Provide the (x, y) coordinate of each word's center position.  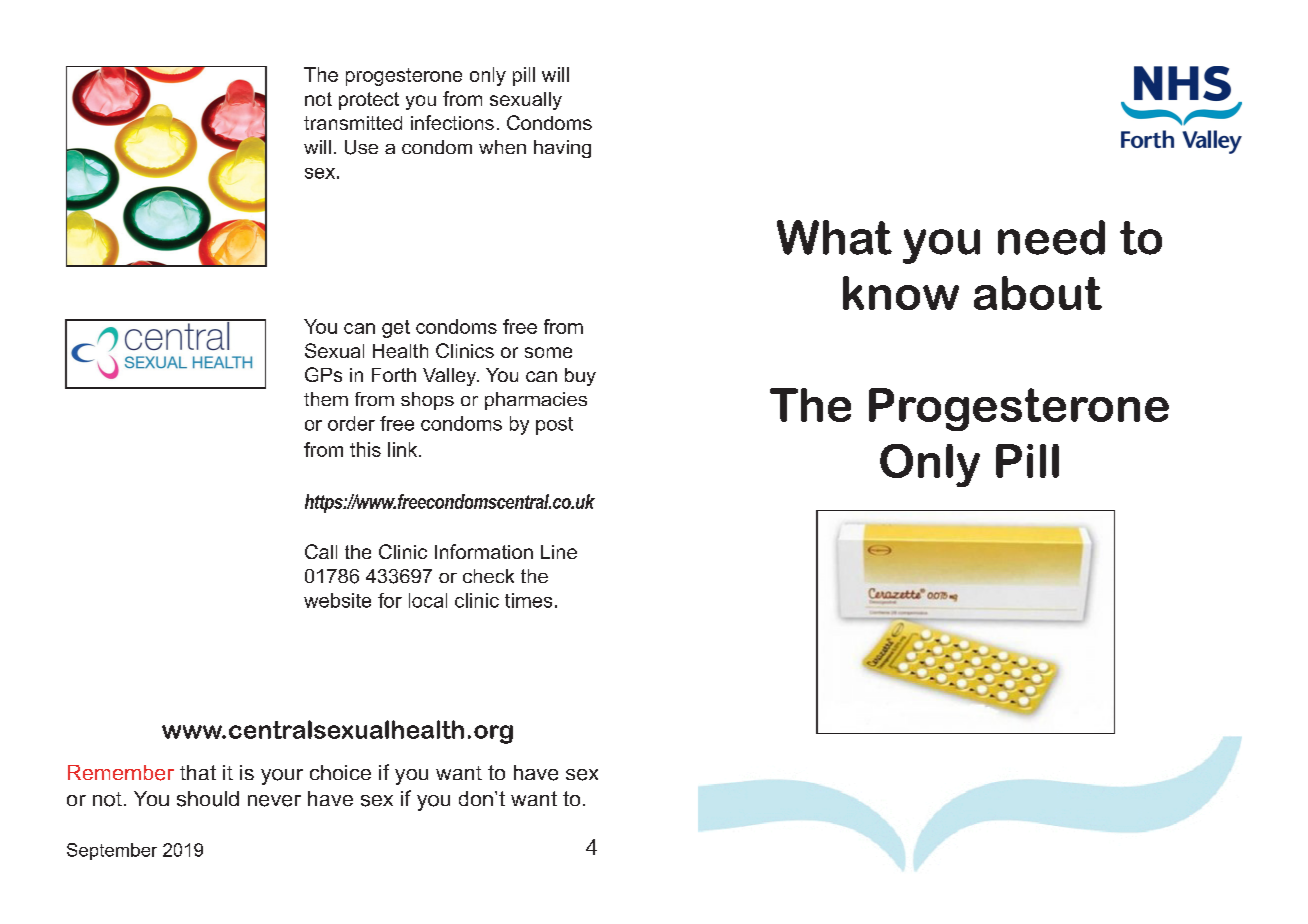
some (548, 352)
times (528, 600)
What (834, 237)
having (562, 149)
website (337, 600)
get (396, 329)
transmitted (353, 123)
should (208, 799)
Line (559, 552)
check (488, 576)
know (901, 293)
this (365, 449)
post (554, 426)
